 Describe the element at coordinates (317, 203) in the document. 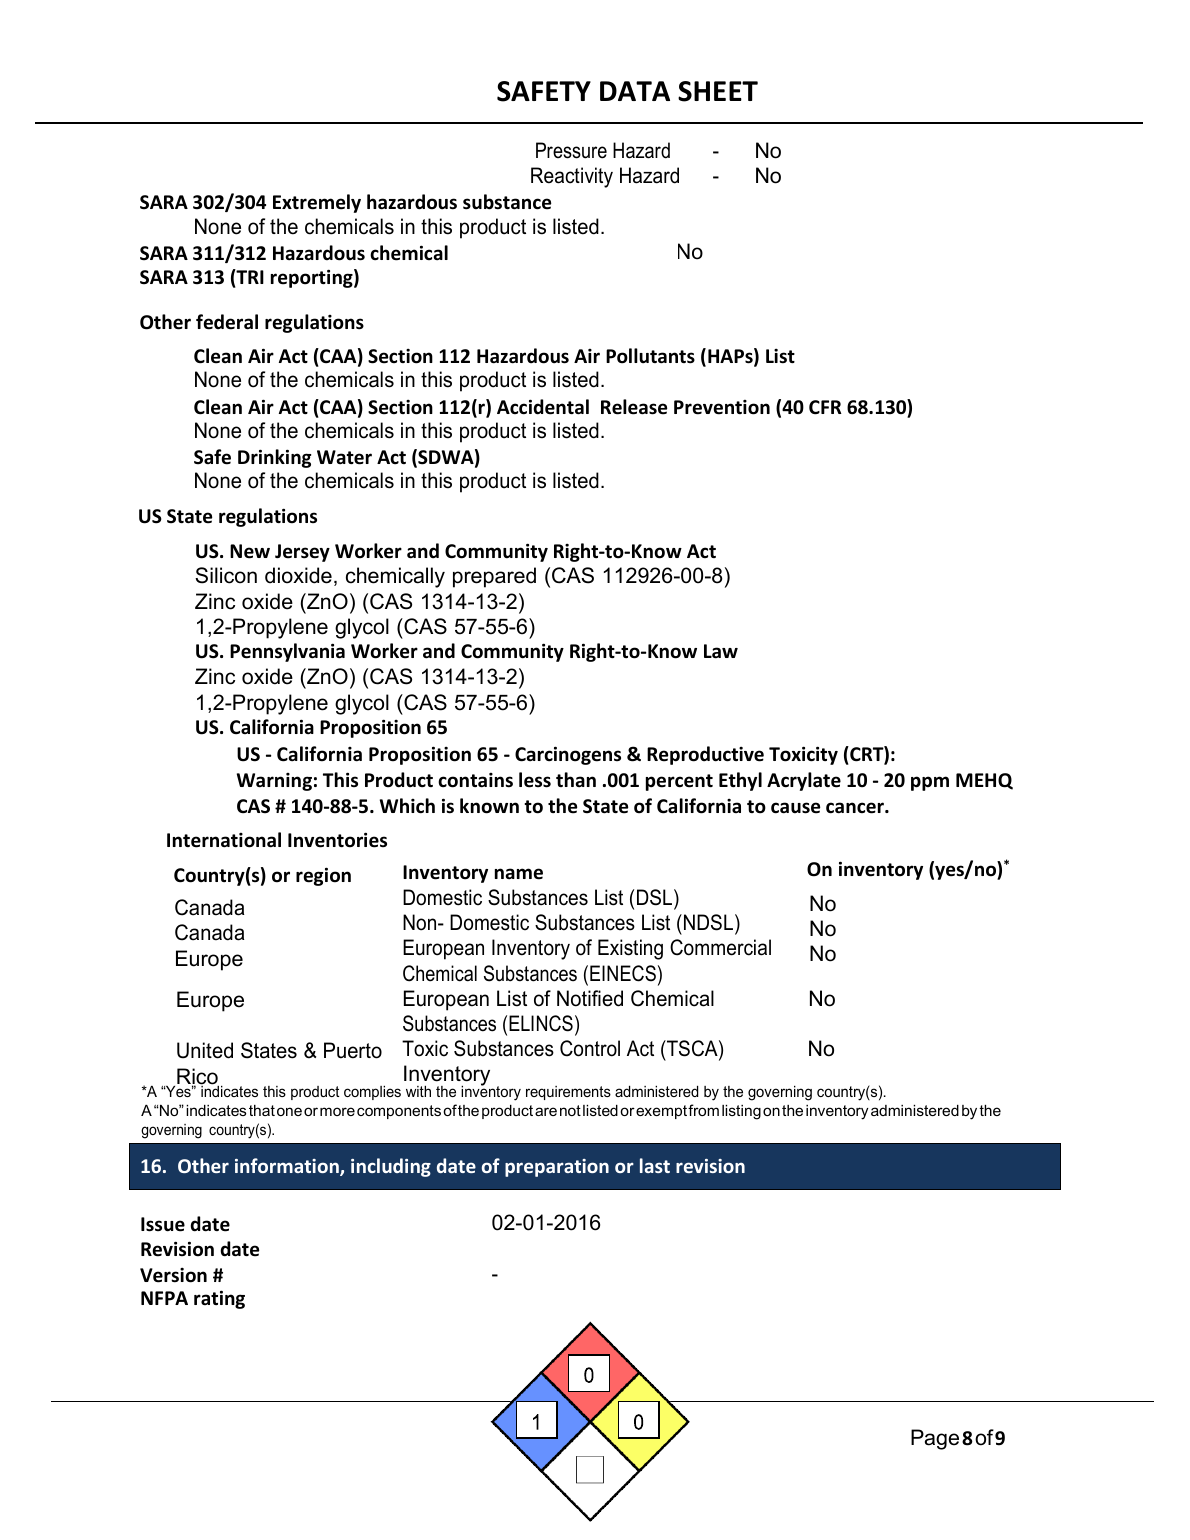

I see `Extremely` at that location.
